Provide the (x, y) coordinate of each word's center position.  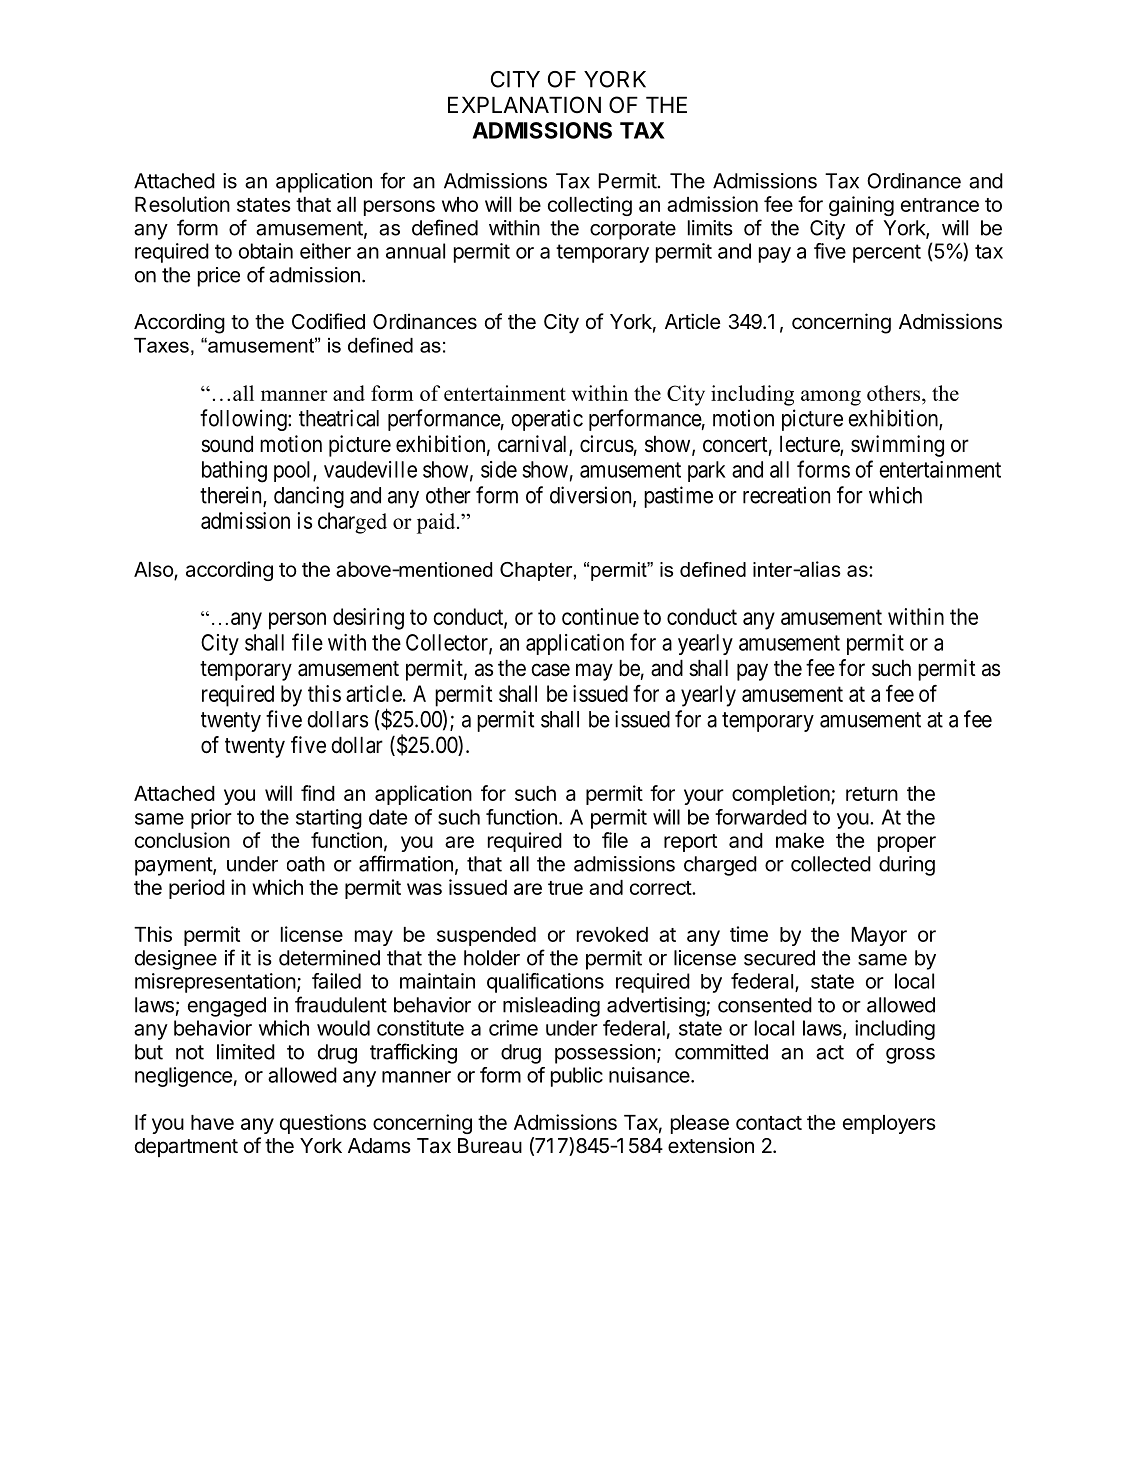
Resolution (182, 204)
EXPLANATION (524, 104)
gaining (861, 206)
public (577, 1077)
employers (889, 1124)
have (212, 1122)
